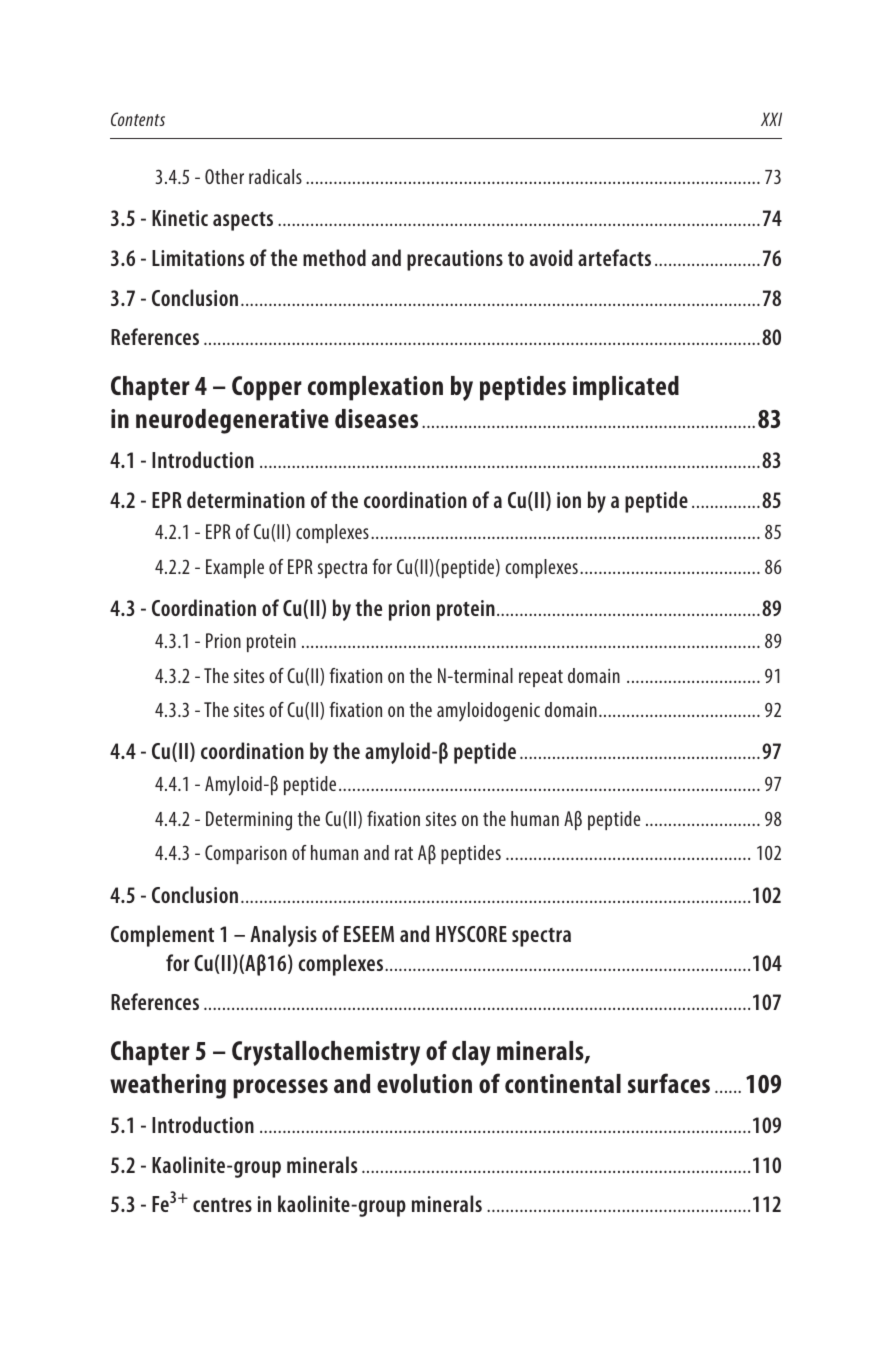 The height and width of the image is (1350, 896). What do you see at coordinates (224, 176) in the image?
I see `Other` at bounding box center [224, 176].
